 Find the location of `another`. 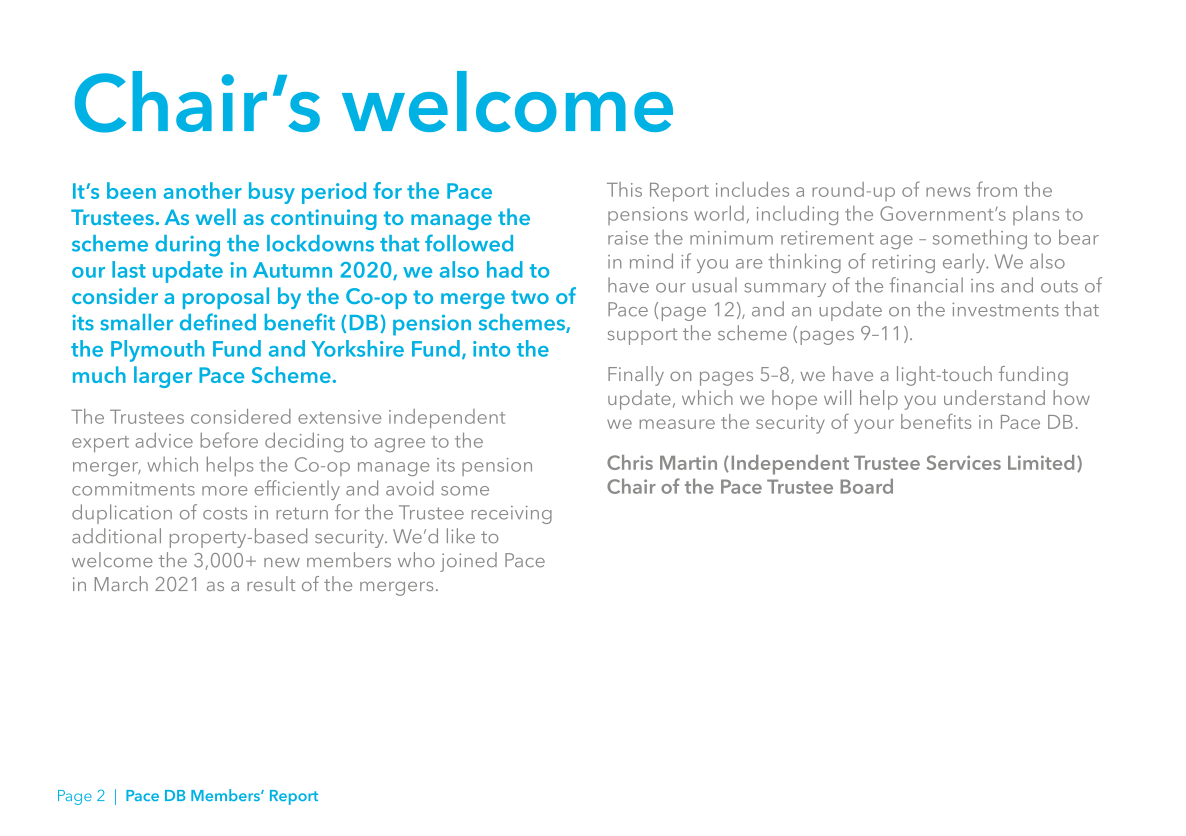

another is located at coordinates (203, 190).
